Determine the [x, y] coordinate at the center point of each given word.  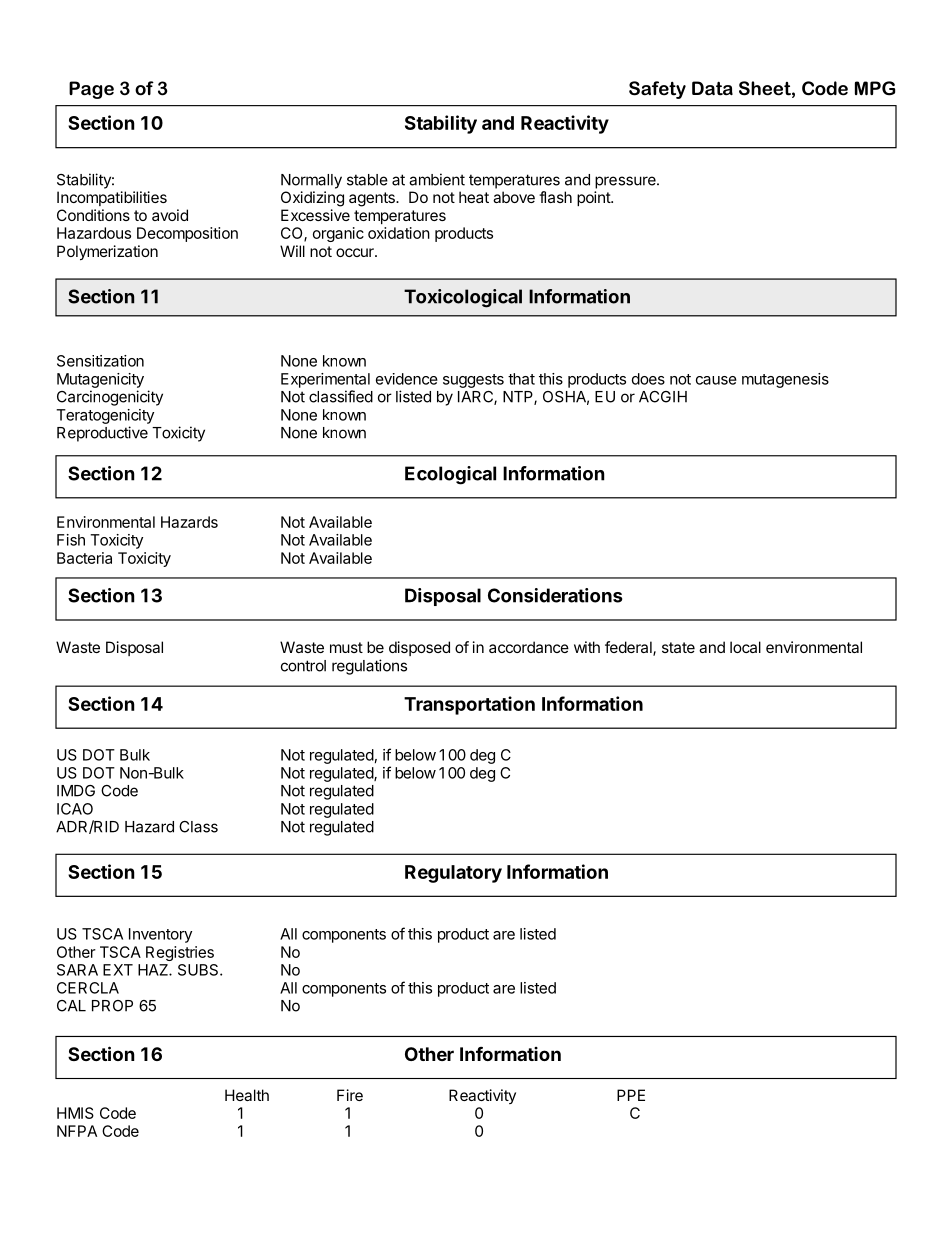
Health [247, 1095]
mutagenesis [785, 380]
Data [712, 88]
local [745, 647]
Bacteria [84, 558]
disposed [419, 648]
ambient [437, 179]
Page [91, 90]
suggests [473, 381]
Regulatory [453, 874]
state [678, 647]
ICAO [75, 809]
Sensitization [100, 361]
